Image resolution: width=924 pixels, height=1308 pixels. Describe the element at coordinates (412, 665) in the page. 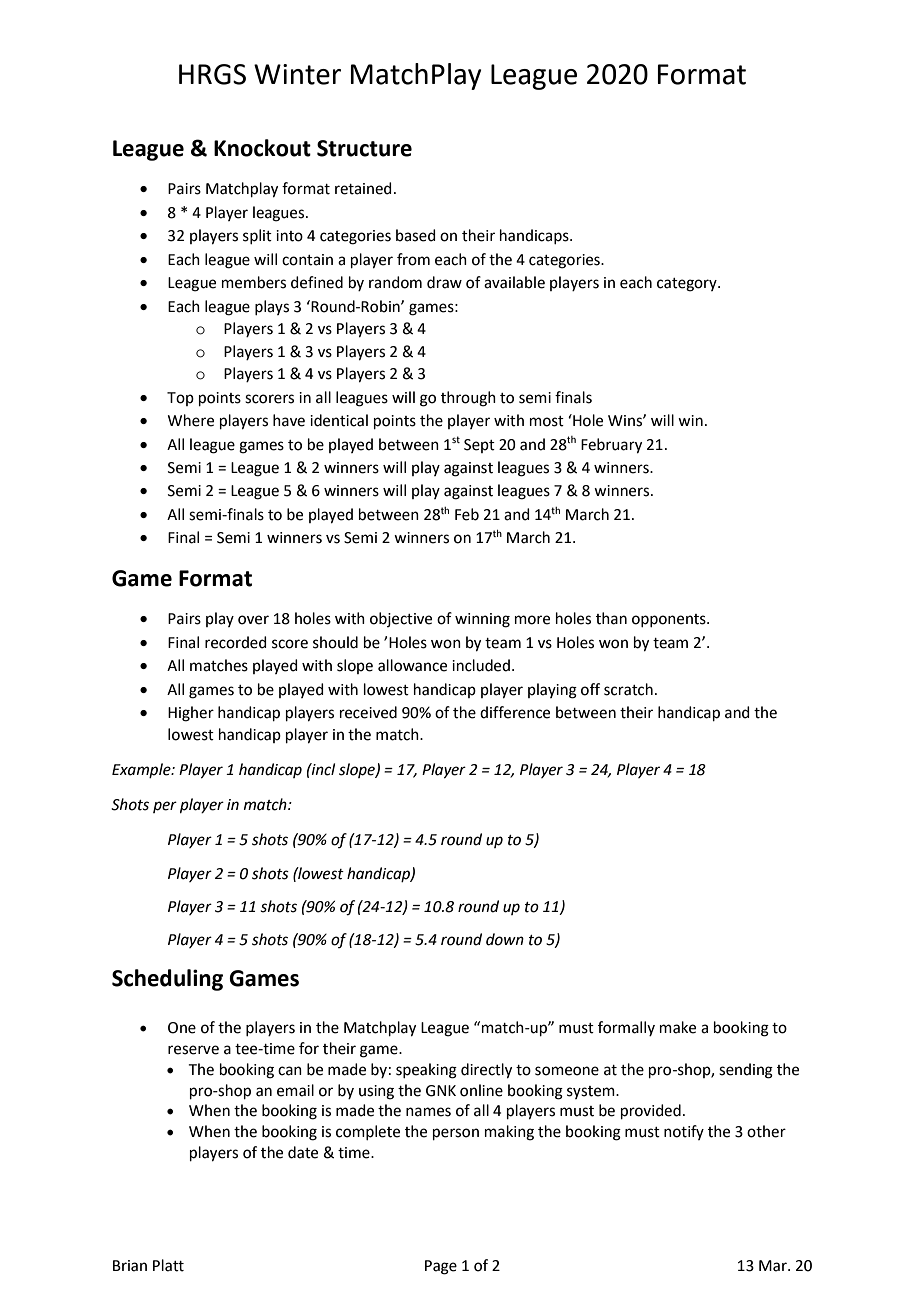

I see `allowance` at that location.
